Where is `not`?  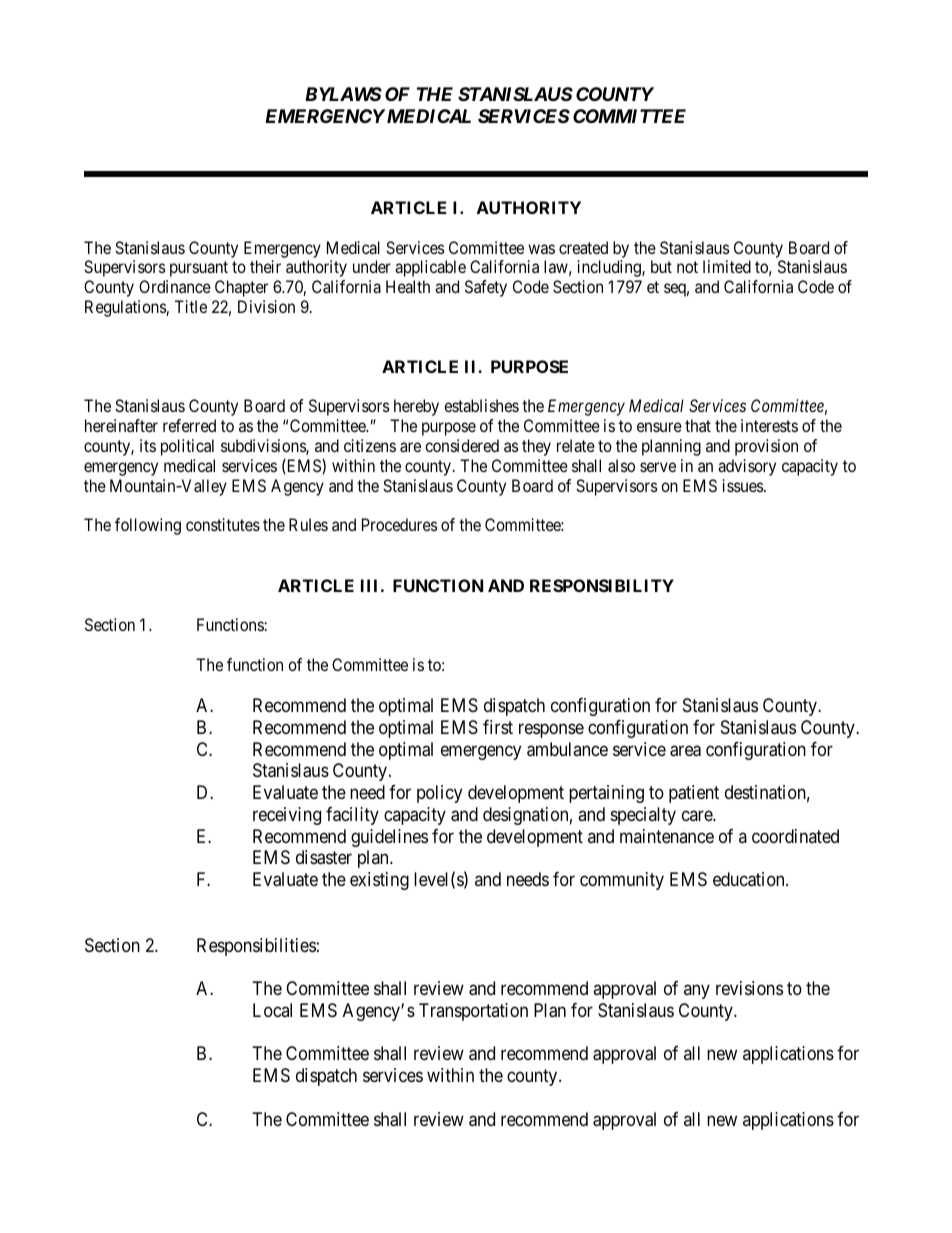 not is located at coordinates (687, 267).
